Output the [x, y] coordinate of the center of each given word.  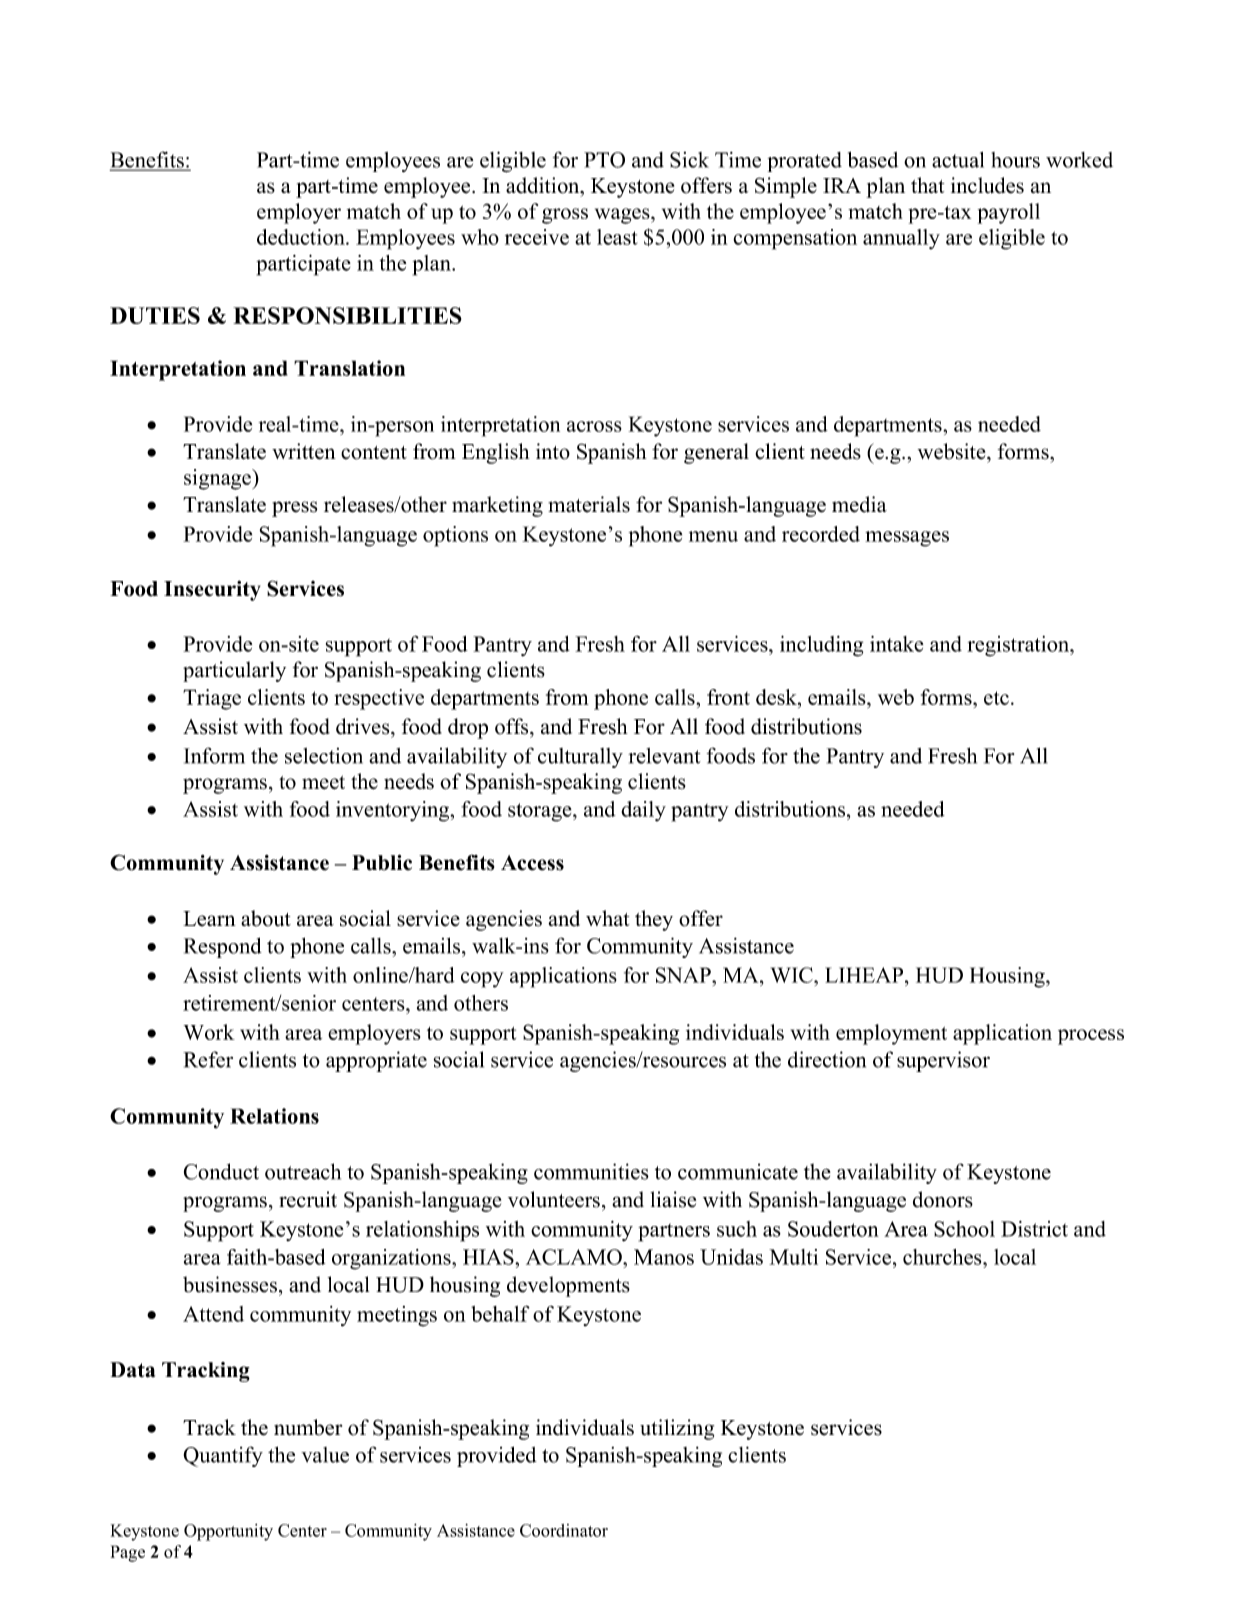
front [728, 697]
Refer [208, 1059]
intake [897, 644]
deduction [302, 237]
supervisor [943, 1061]
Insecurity [212, 590]
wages [623, 216]
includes [987, 185]
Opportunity [228, 1532]
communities [591, 1171]
